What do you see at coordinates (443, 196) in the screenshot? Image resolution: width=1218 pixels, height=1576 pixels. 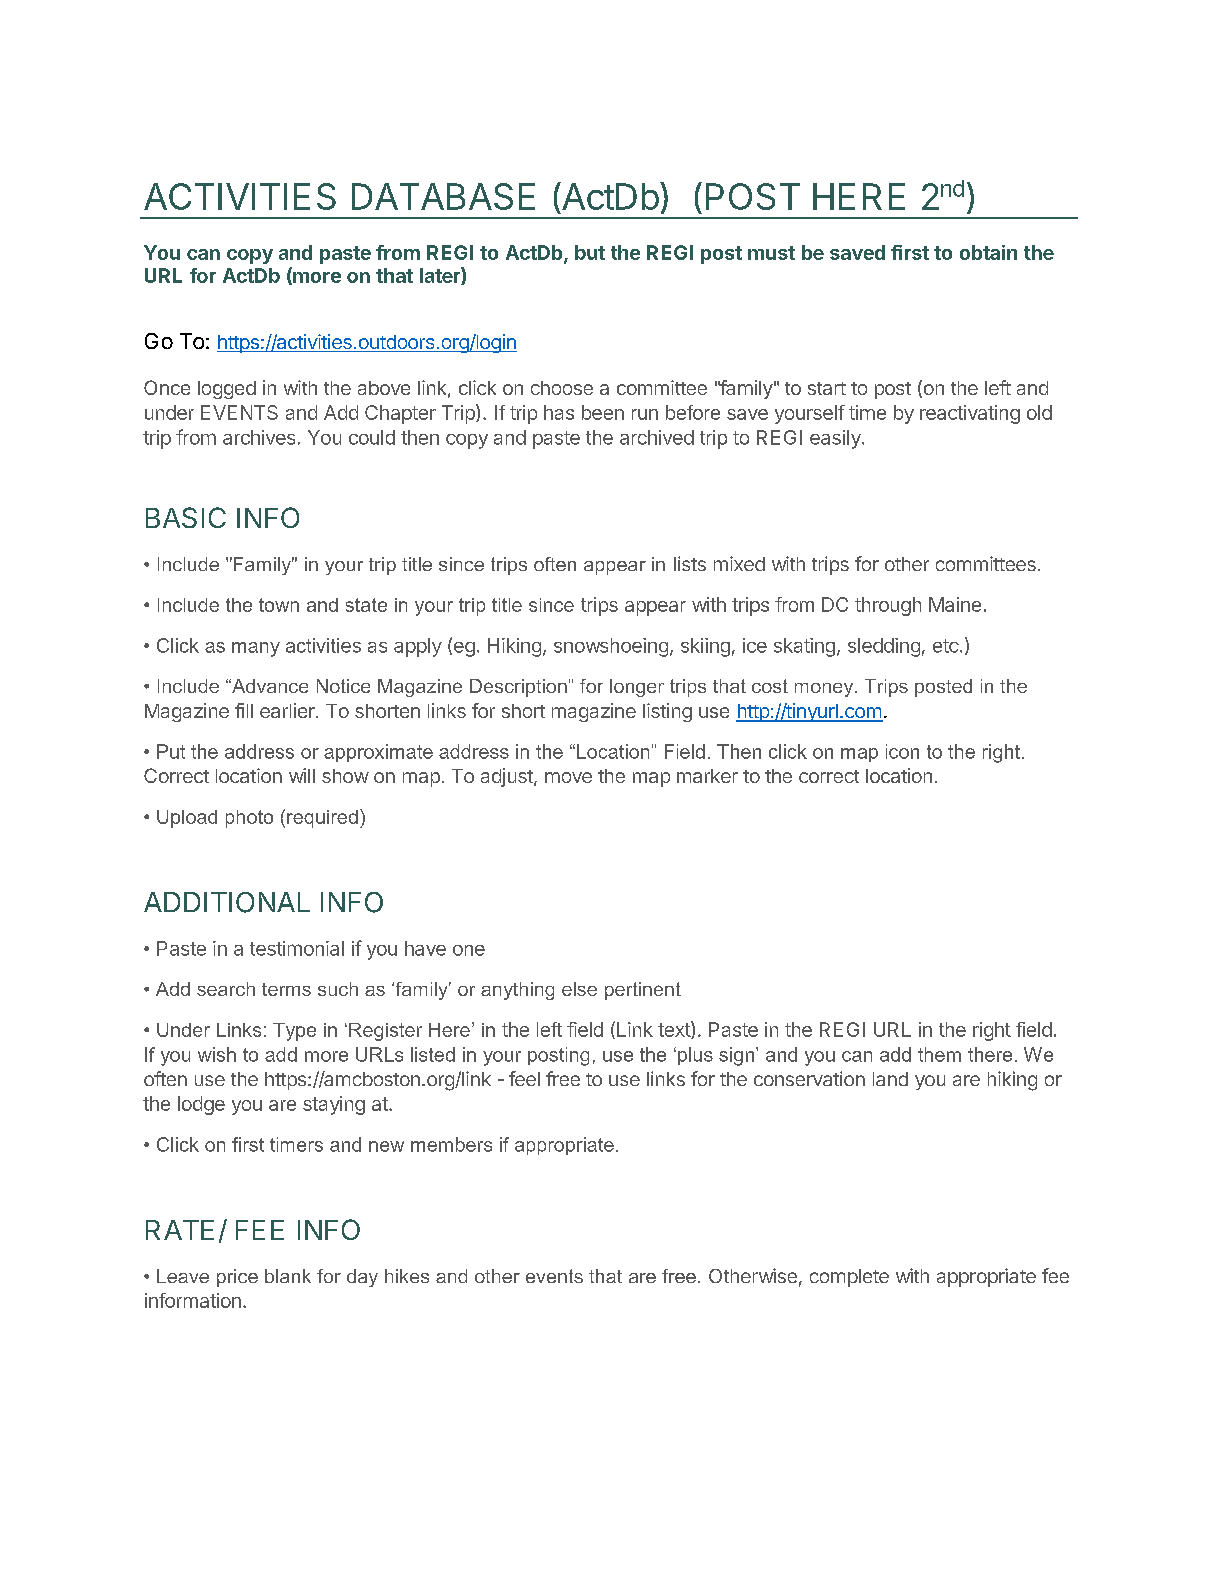 I see `DATABASE` at bounding box center [443, 196].
